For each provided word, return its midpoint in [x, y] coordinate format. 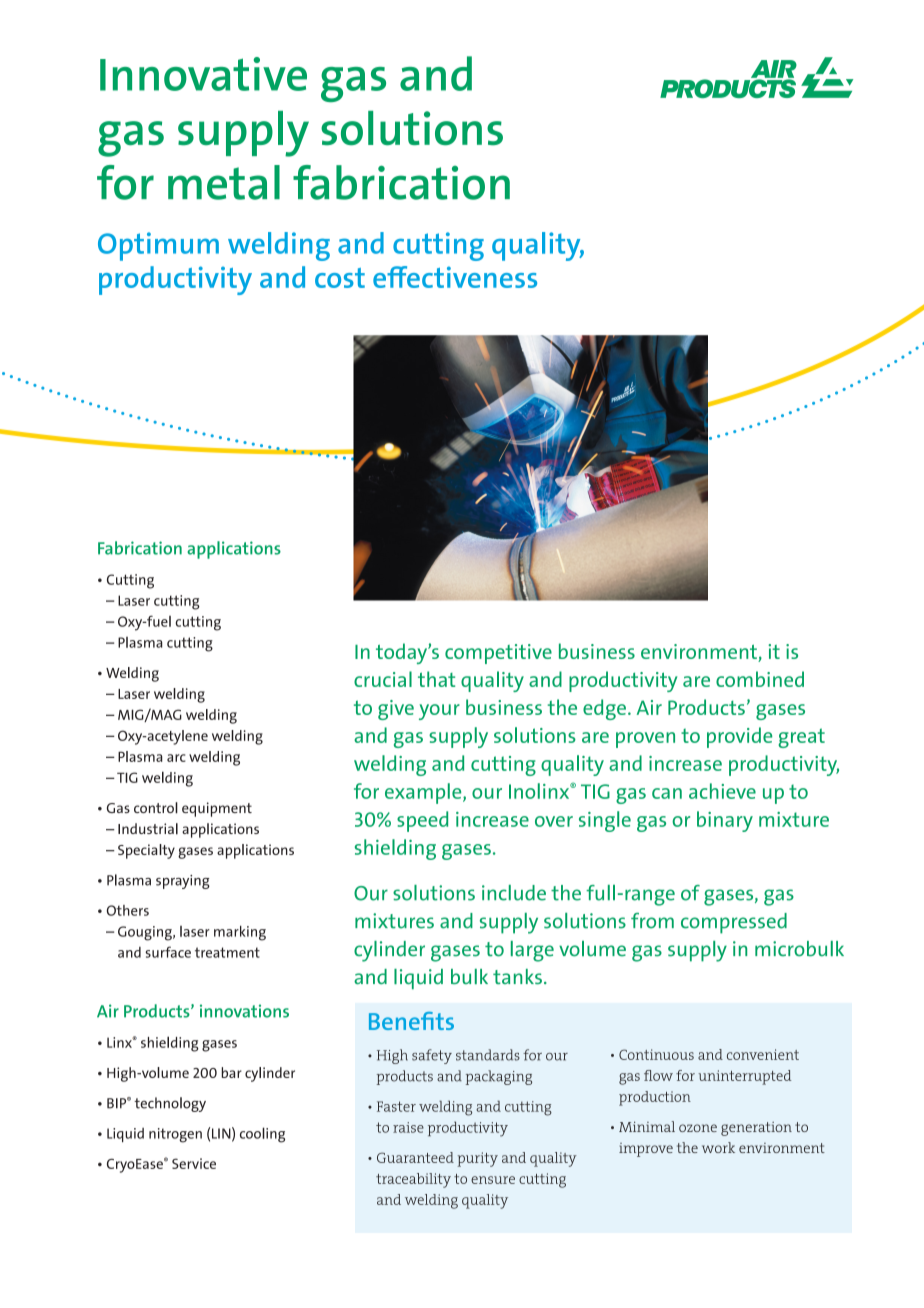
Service [194, 1163]
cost [340, 278]
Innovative [203, 74]
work [718, 1147]
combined [760, 679]
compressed [734, 923]
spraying [183, 882]
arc [176, 758]
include [514, 893]
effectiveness [455, 277]
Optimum [158, 246]
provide [739, 737]
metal [224, 182]
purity [477, 1159]
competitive [498, 654]
